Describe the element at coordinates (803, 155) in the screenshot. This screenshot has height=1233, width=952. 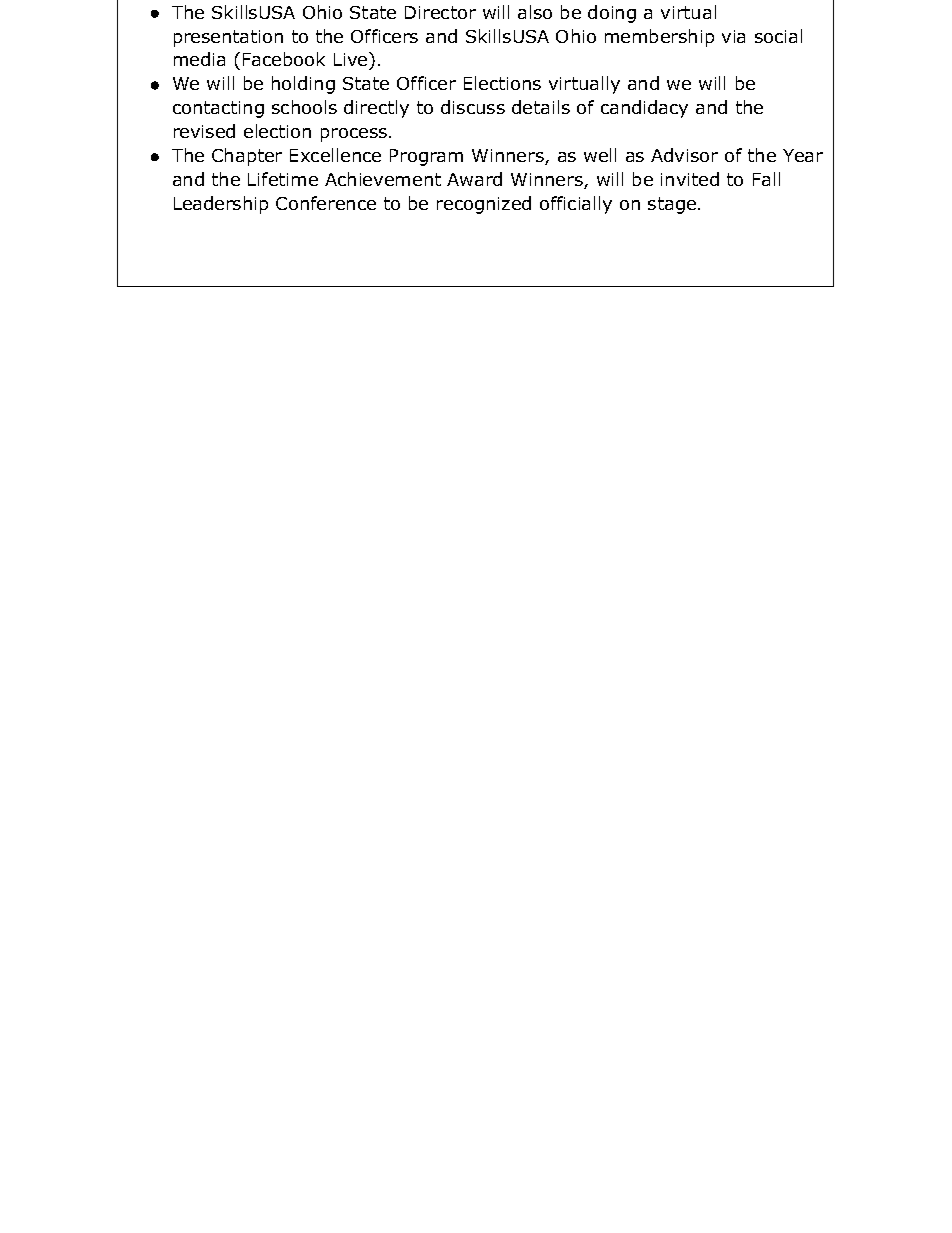
I see `Year` at that location.
